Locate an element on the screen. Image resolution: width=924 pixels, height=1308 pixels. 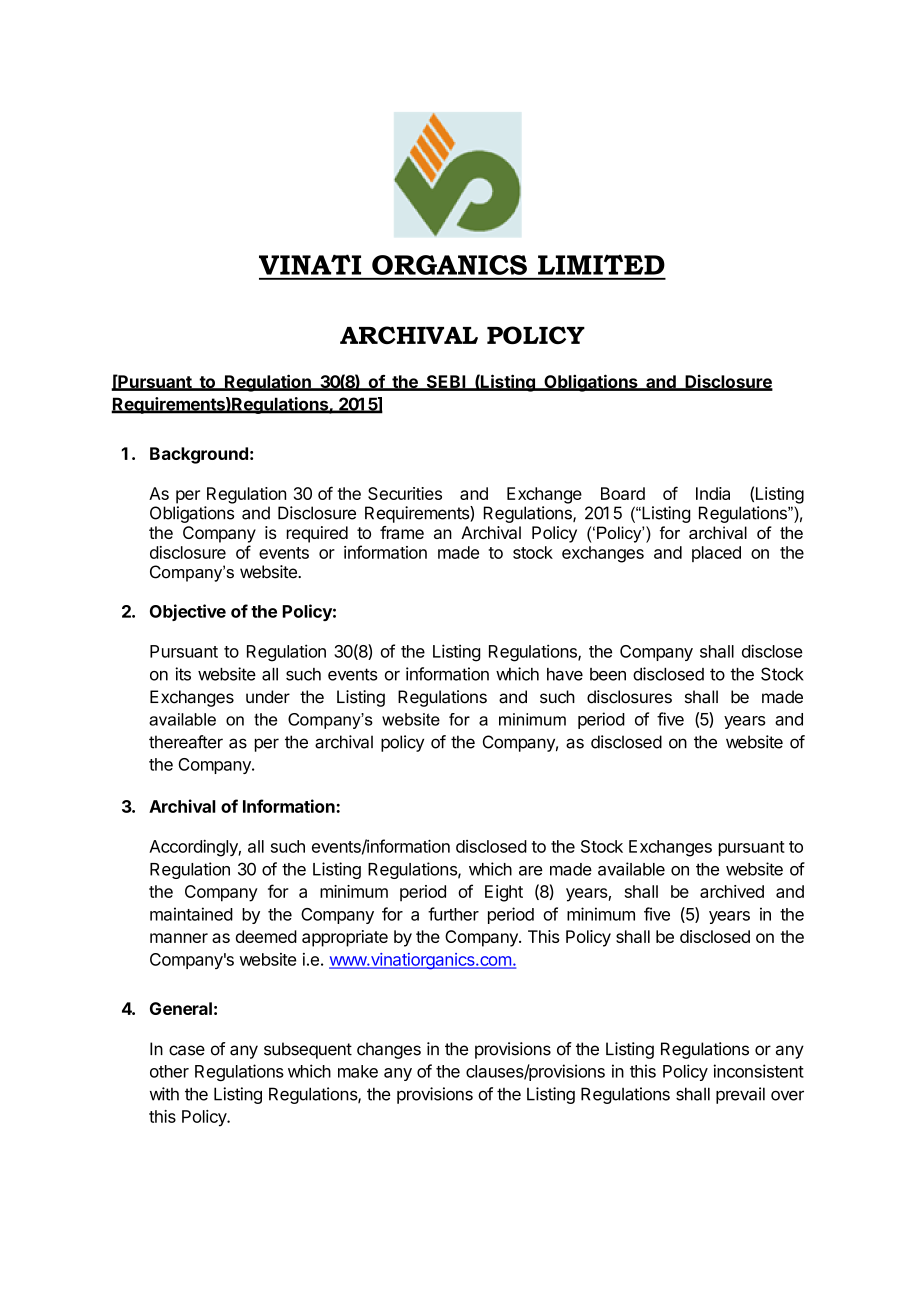
India is located at coordinates (713, 493).
